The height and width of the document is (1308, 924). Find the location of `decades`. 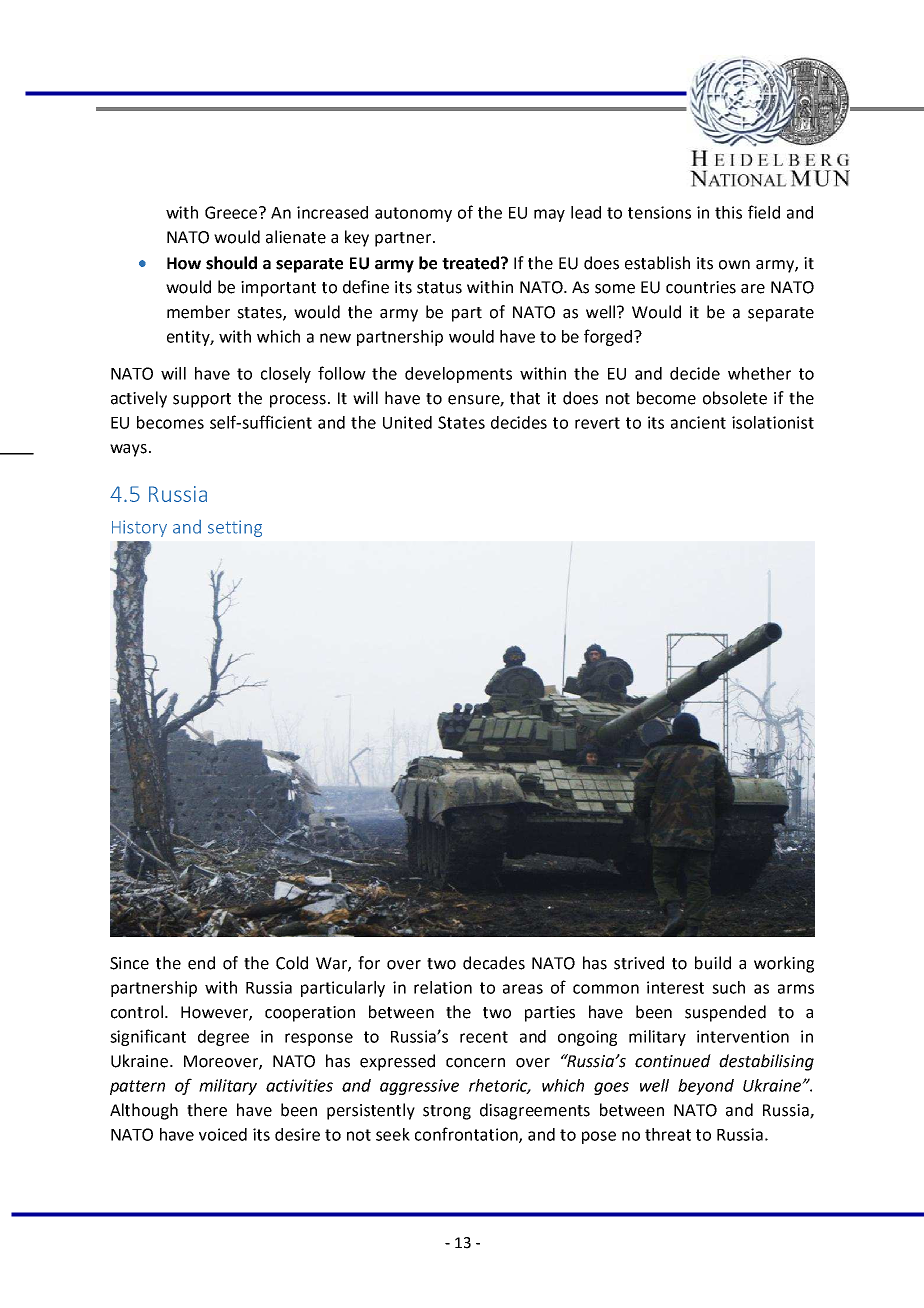

decades is located at coordinates (494, 963).
